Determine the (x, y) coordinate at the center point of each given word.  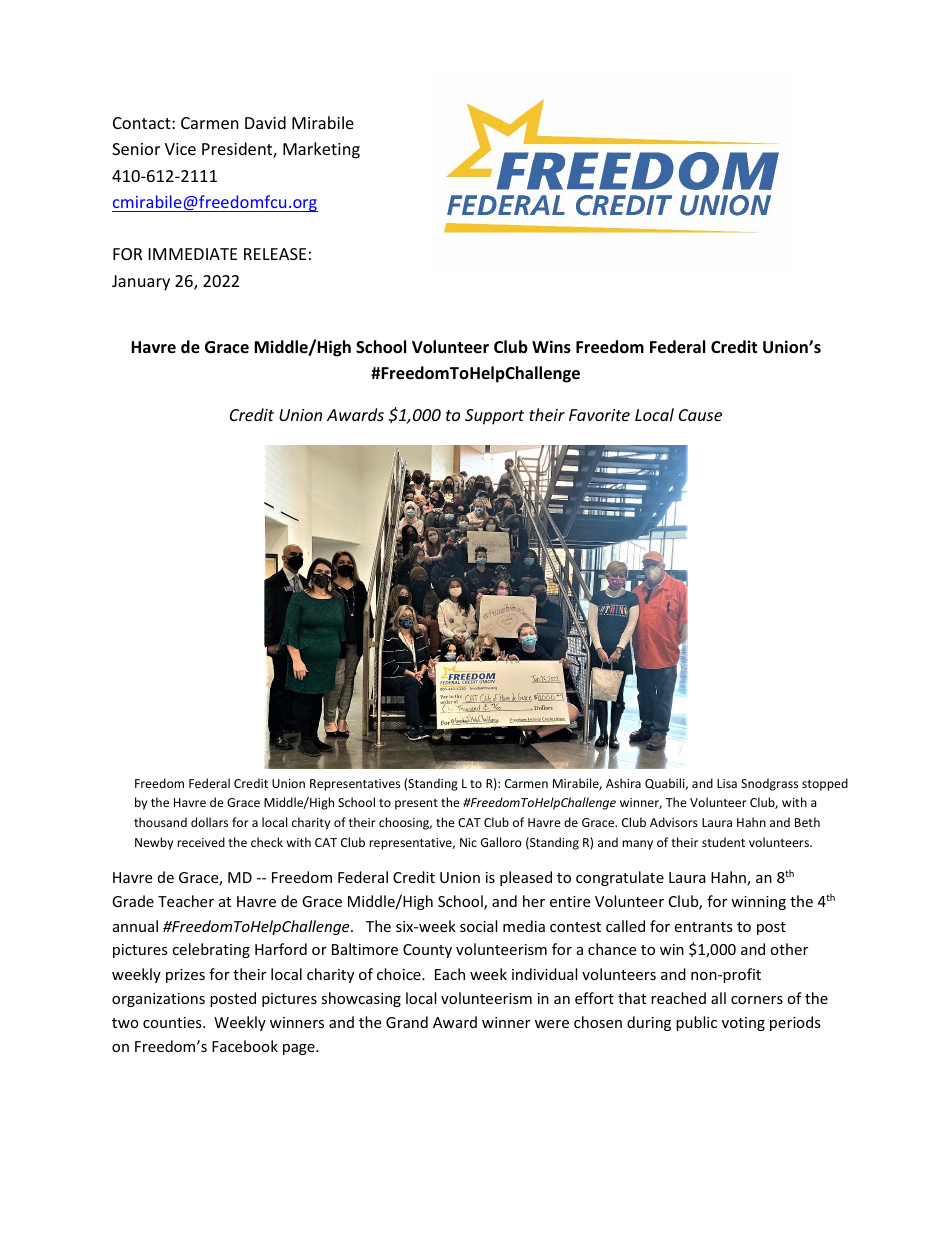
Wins (551, 347)
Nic (468, 842)
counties (173, 1022)
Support (494, 417)
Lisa (727, 783)
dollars (209, 822)
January (141, 283)
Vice (180, 149)
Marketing (321, 150)
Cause (700, 415)
